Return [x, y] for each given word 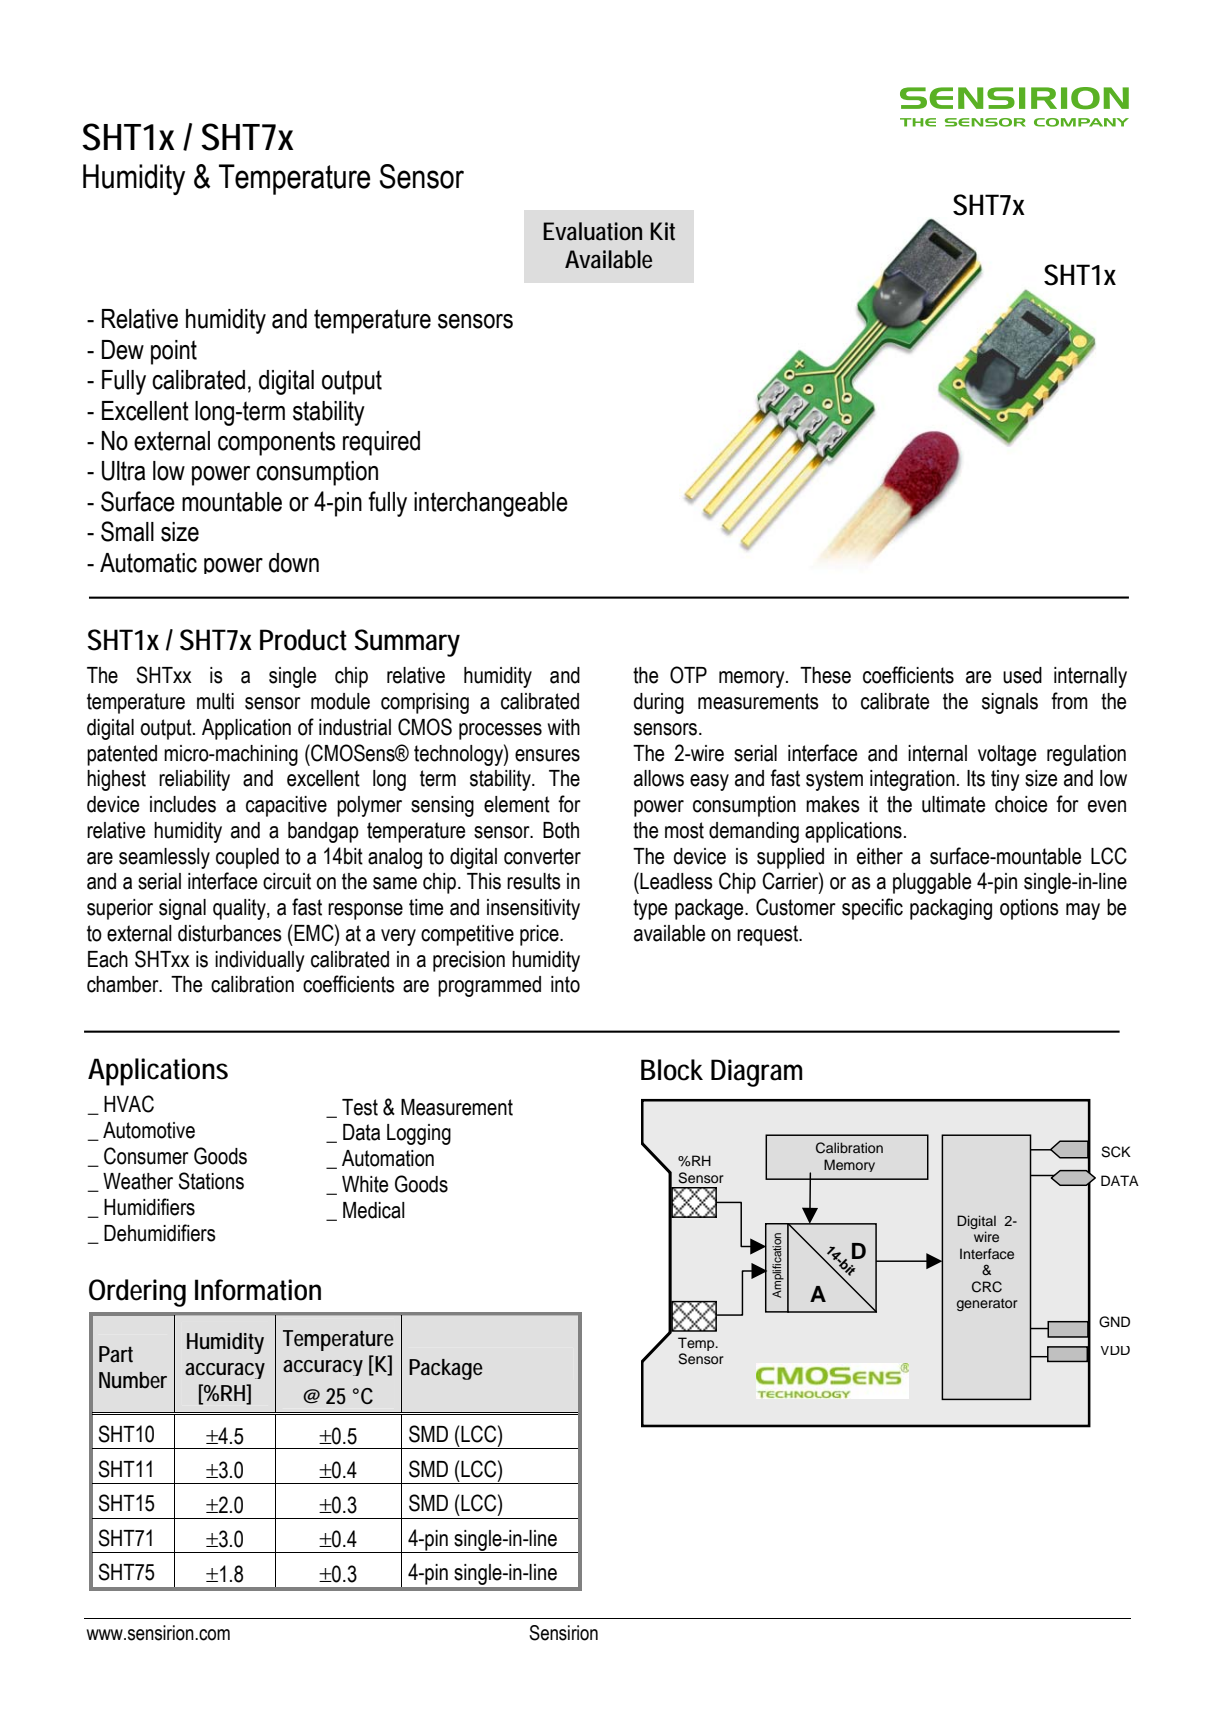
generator [987, 1305]
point [174, 352]
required [381, 443]
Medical [374, 1210]
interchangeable [491, 504]
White [365, 1184]
